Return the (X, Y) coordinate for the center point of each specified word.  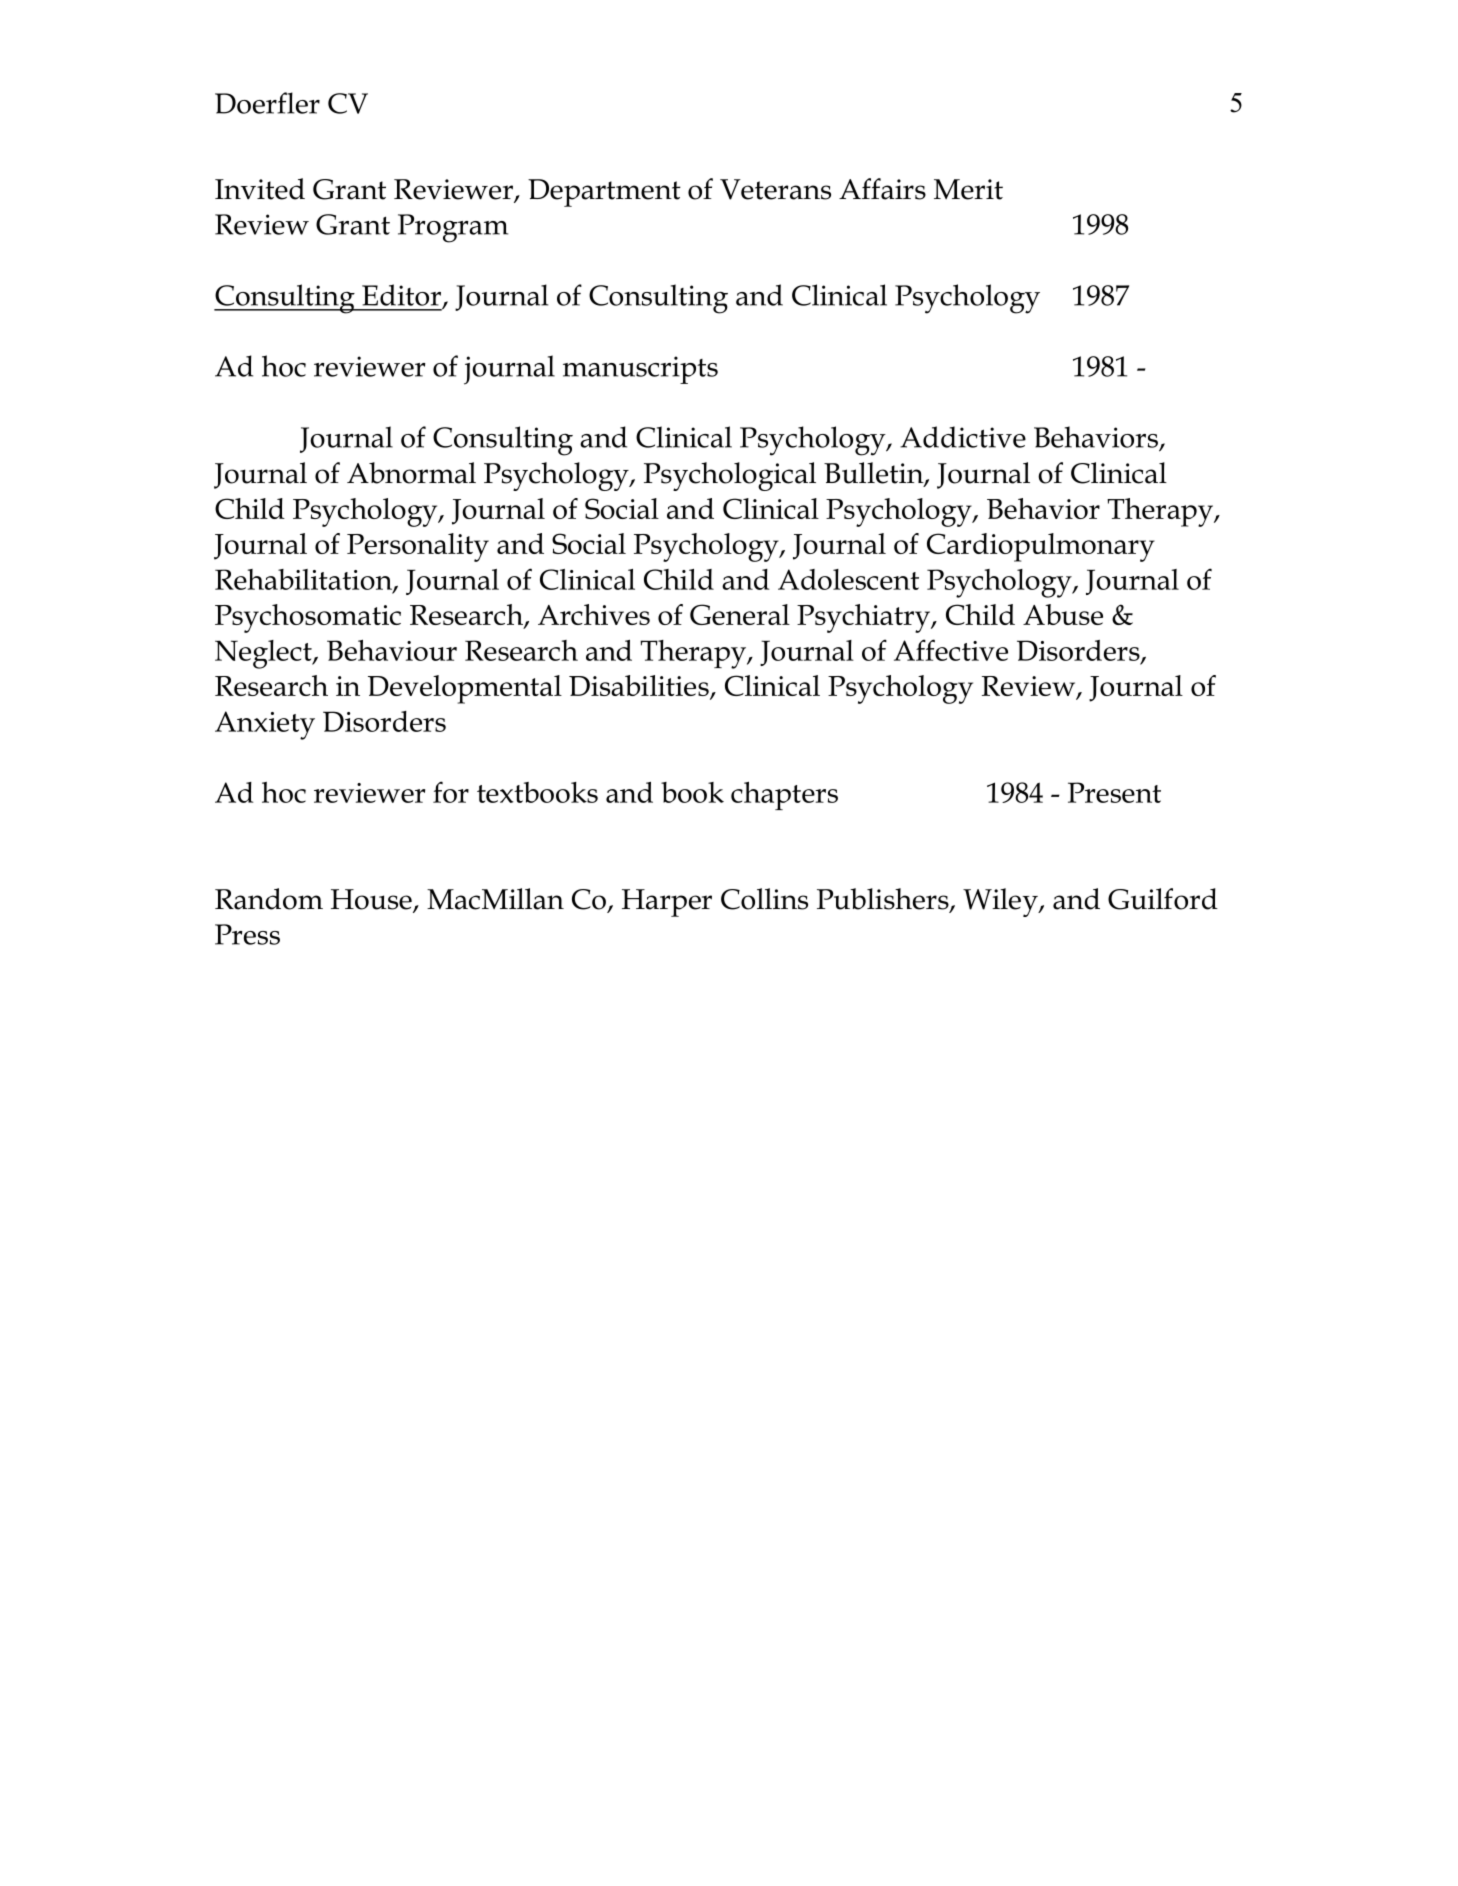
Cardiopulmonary (1041, 547)
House (372, 900)
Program (453, 228)
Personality (418, 547)
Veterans (775, 189)
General (740, 614)
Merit (968, 189)
